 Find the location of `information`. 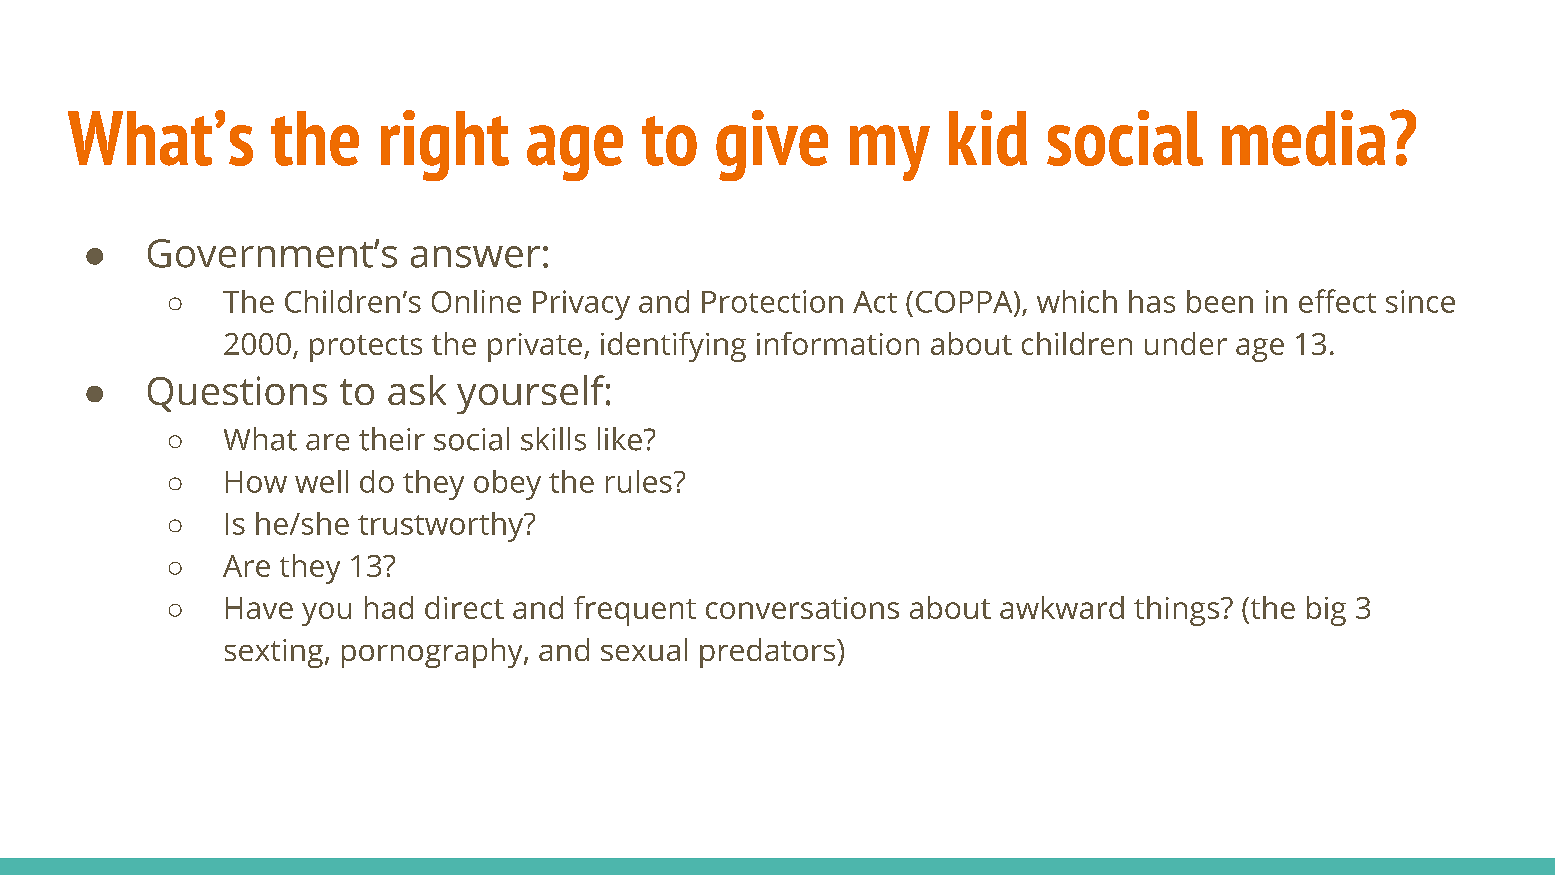

information is located at coordinates (838, 343).
